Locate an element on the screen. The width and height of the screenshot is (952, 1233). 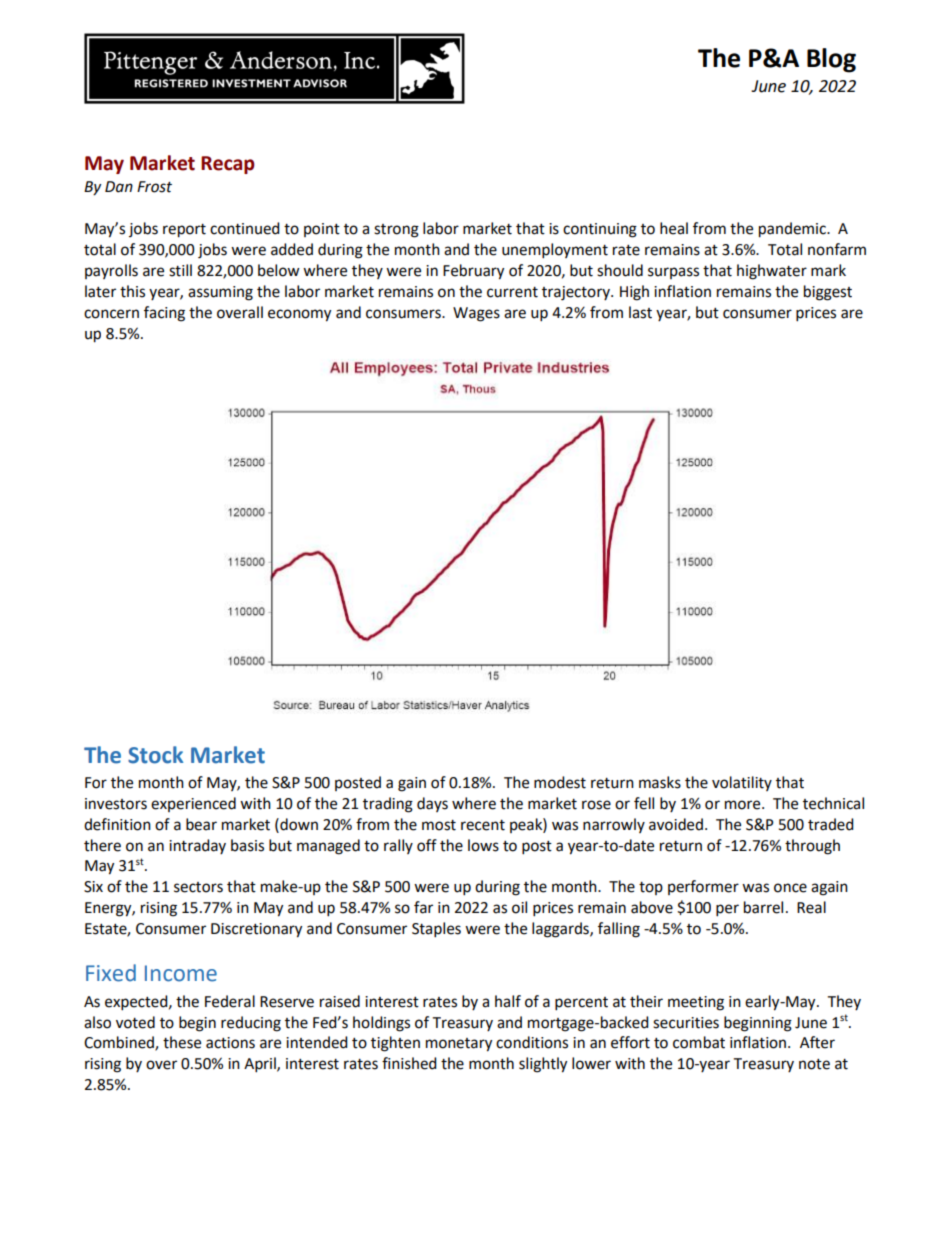
strong is located at coordinates (396, 231).
